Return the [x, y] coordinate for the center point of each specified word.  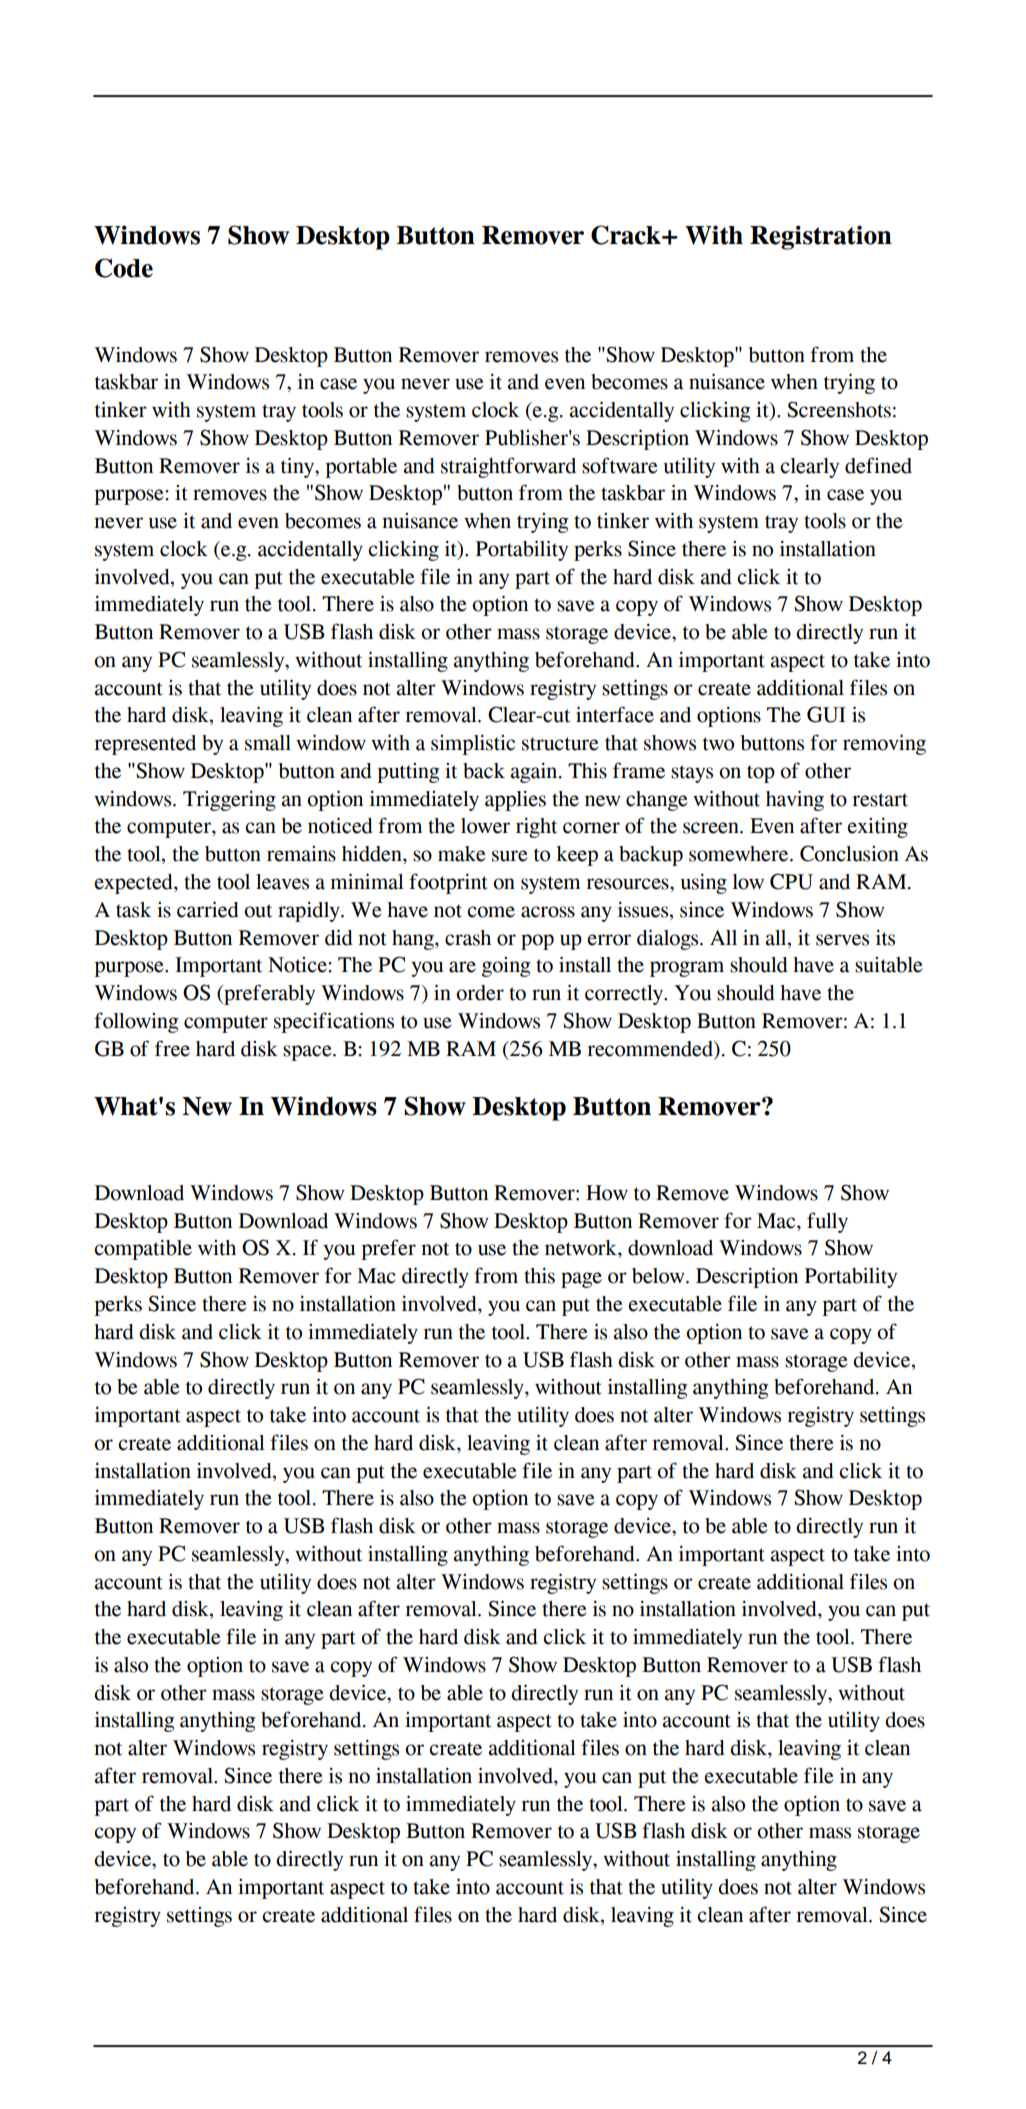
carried [208, 909]
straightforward [508, 467]
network [582, 1249]
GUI [826, 714]
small [268, 743]
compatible [143, 1250]
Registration [821, 237]
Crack [627, 235]
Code [124, 268]
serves [842, 940]
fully [827, 1222]
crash [468, 938]
